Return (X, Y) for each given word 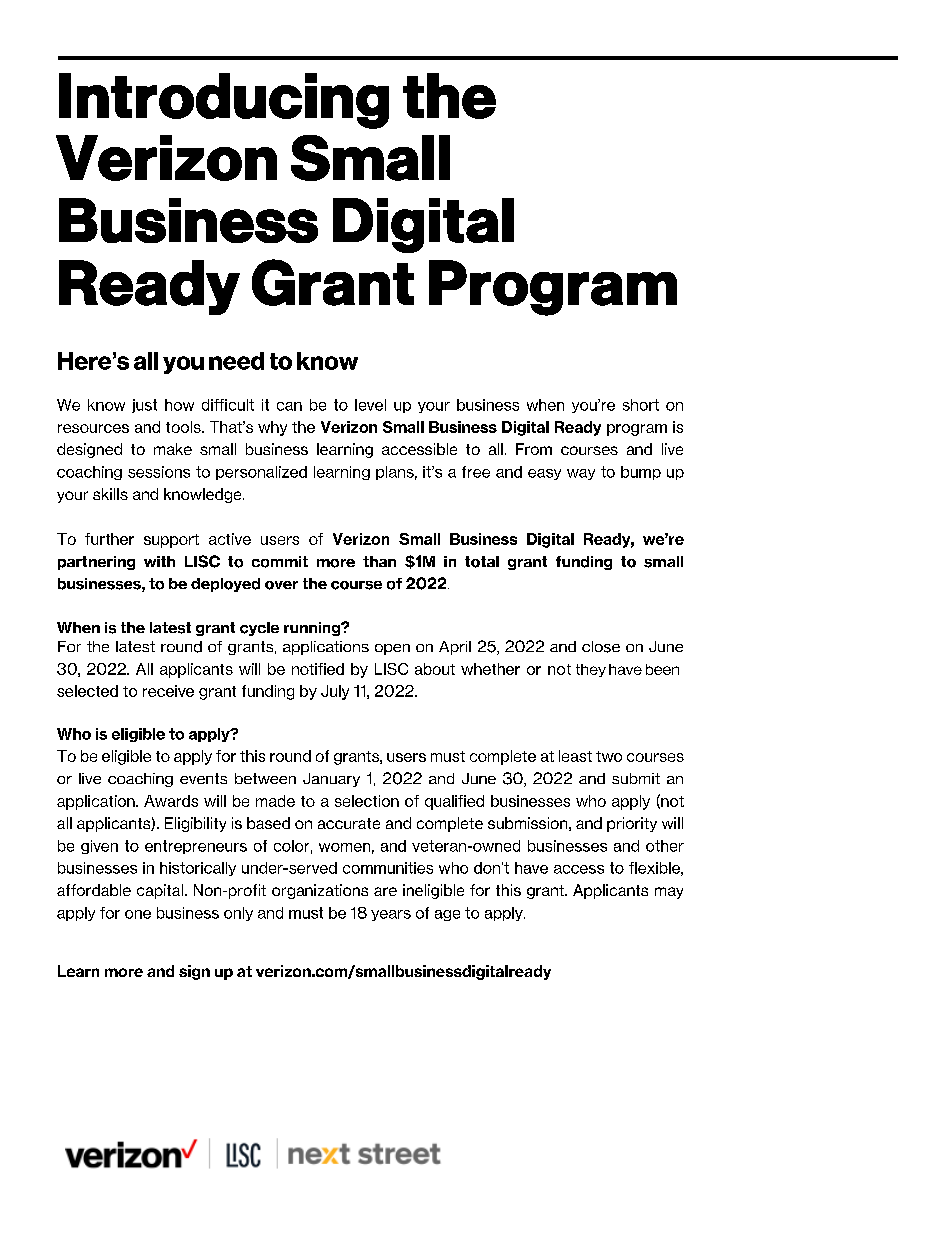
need (236, 361)
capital (161, 891)
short (641, 405)
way (581, 474)
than (379, 561)
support (171, 541)
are (385, 891)
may (669, 893)
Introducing (224, 101)
